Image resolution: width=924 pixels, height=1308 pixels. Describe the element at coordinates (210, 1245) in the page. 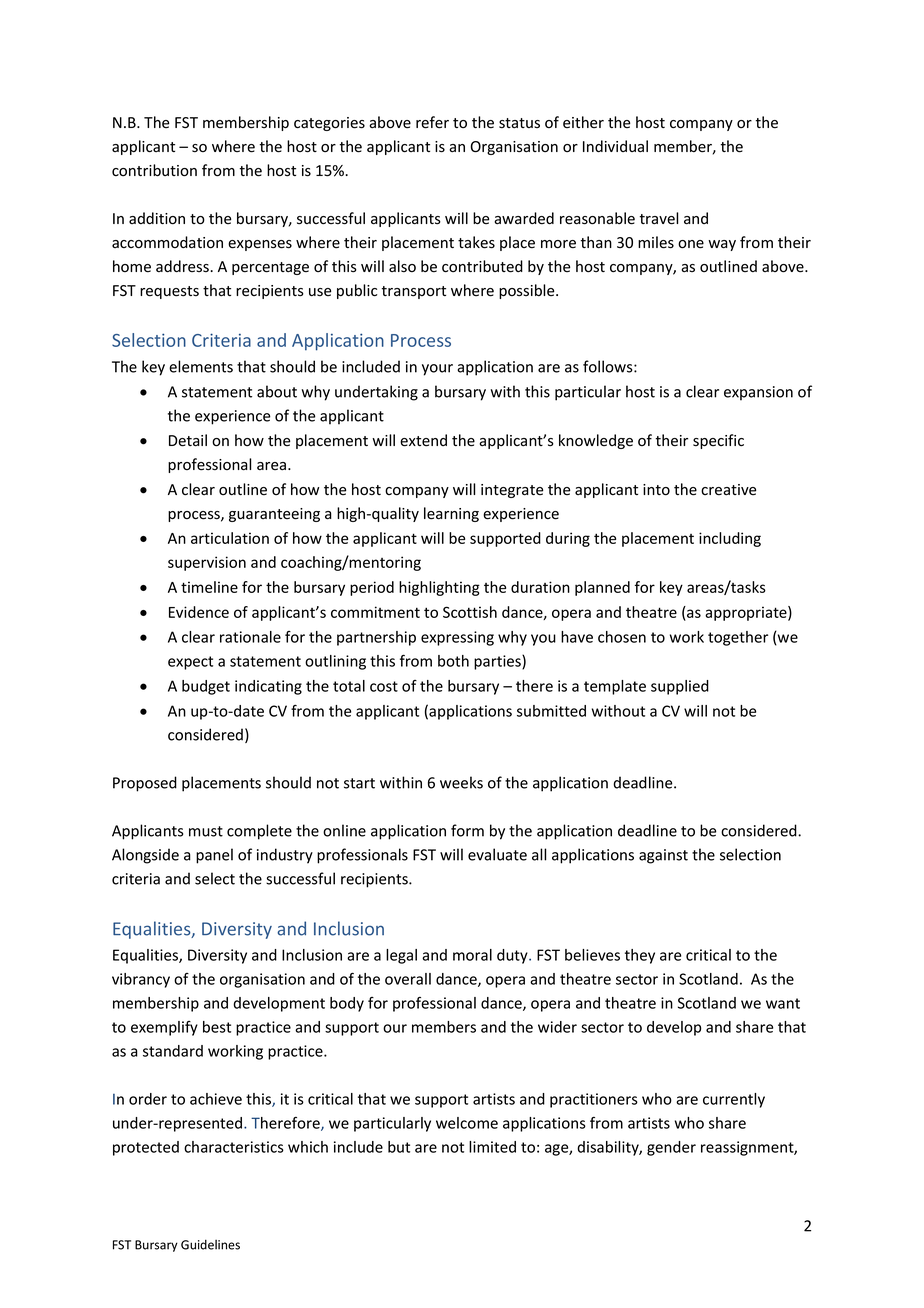

I see `Guidelines` at that location.
